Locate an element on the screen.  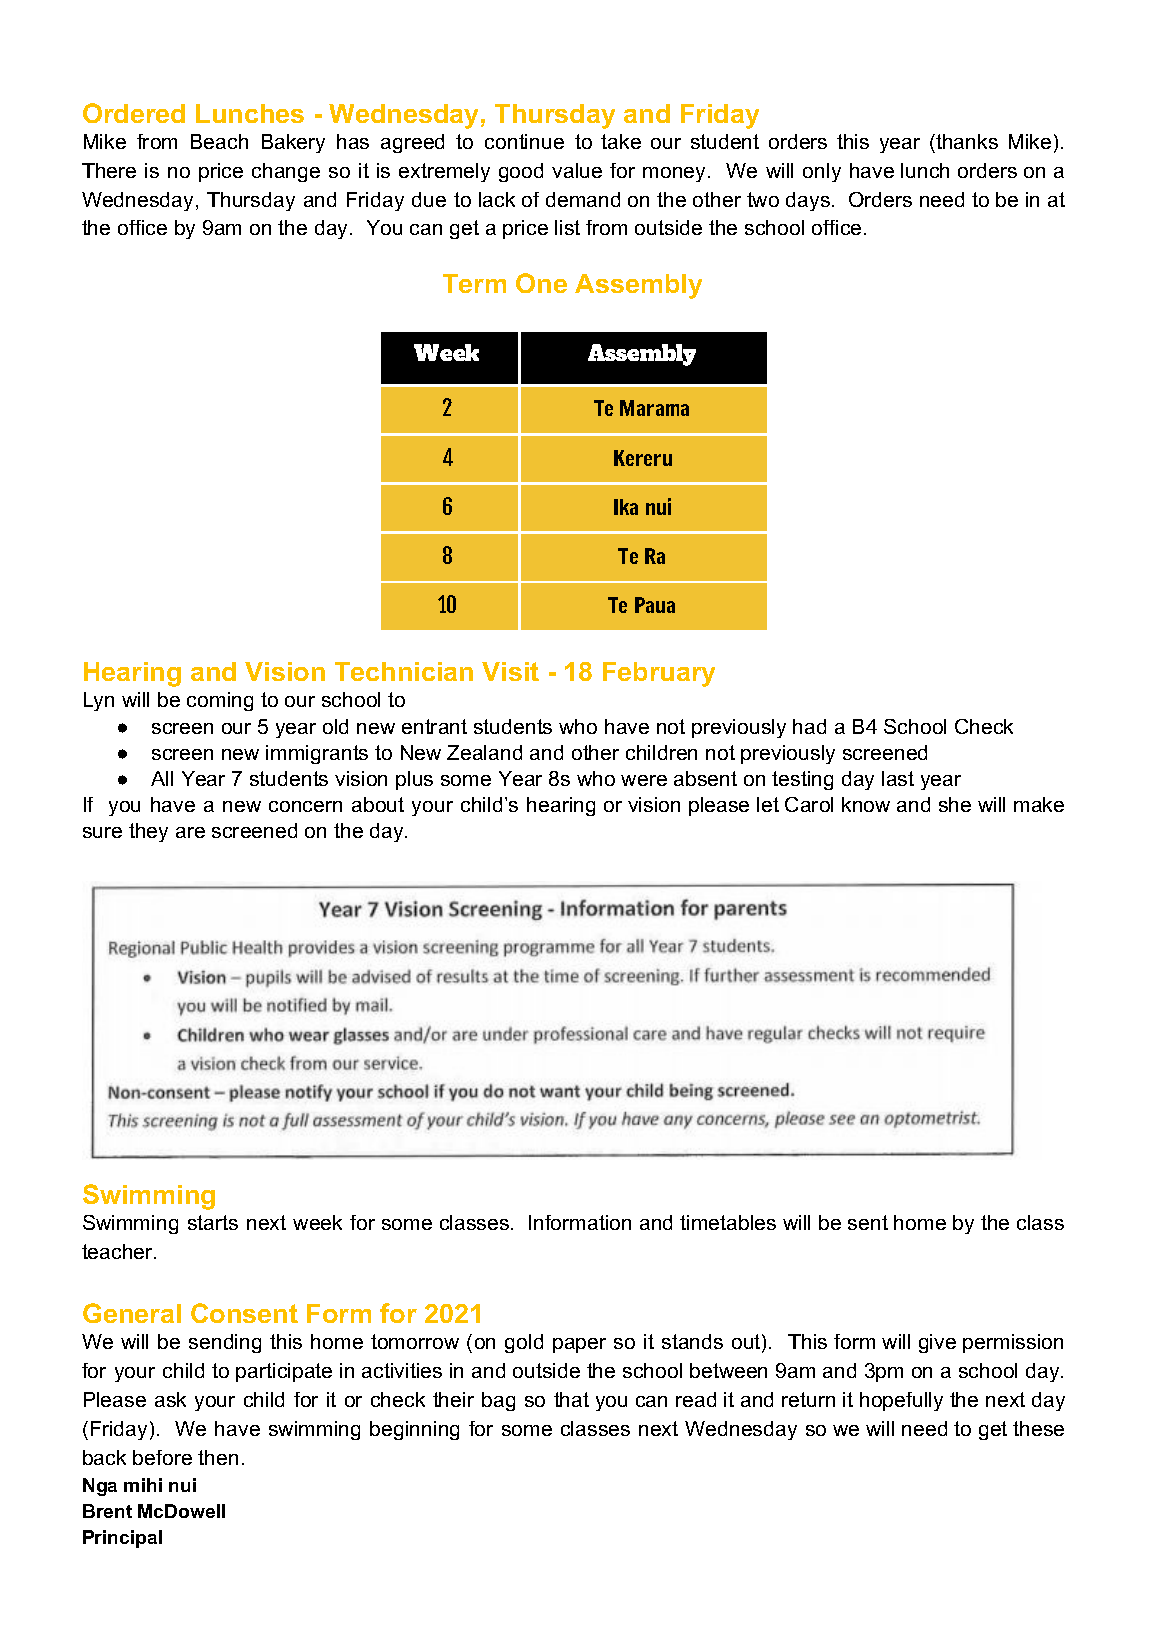
then is located at coordinates (218, 1457).
